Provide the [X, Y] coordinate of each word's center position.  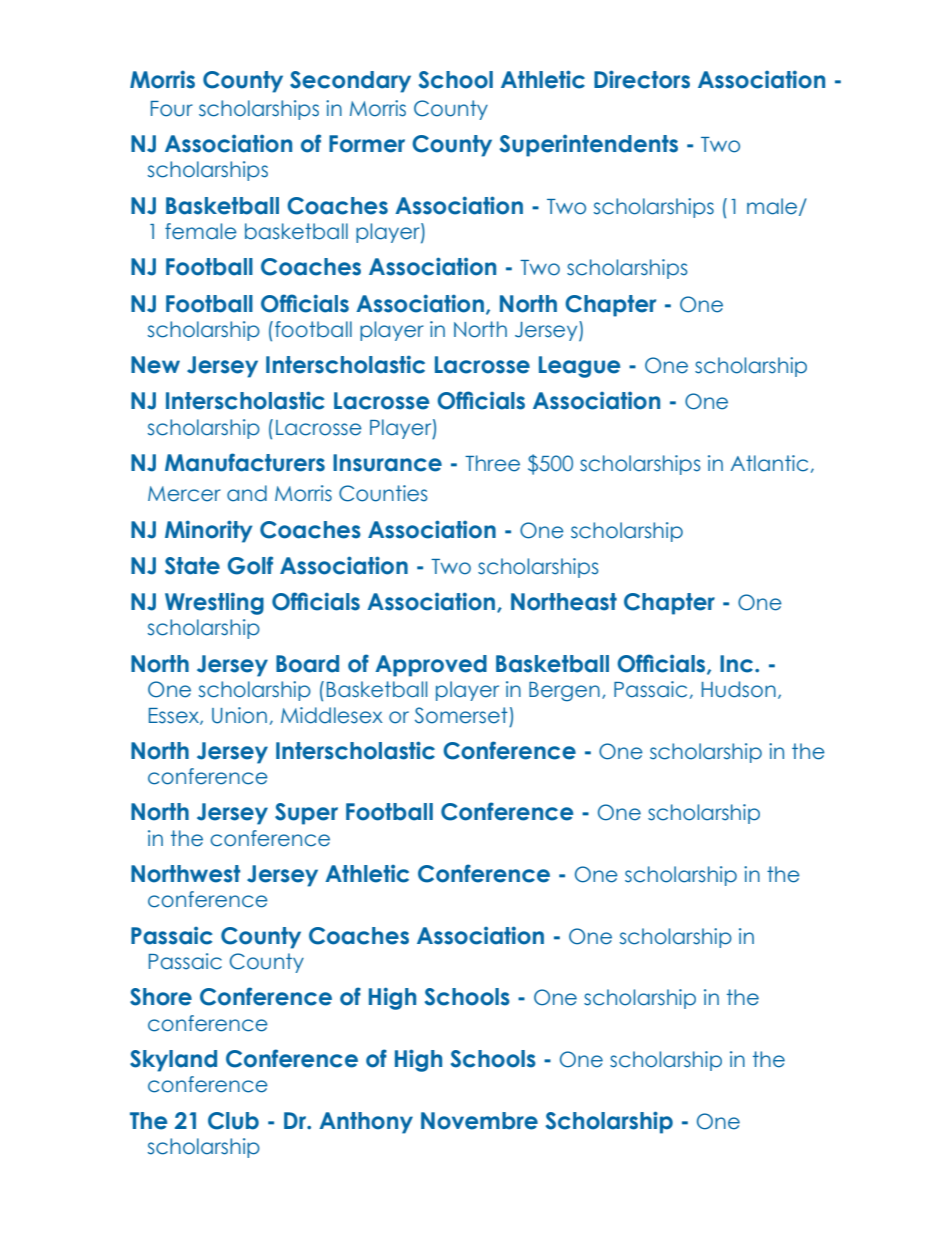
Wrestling [214, 603]
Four [172, 109]
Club [233, 1121]
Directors [642, 79]
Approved [431, 666]
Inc [738, 664]
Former [367, 144]
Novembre [479, 1121]
